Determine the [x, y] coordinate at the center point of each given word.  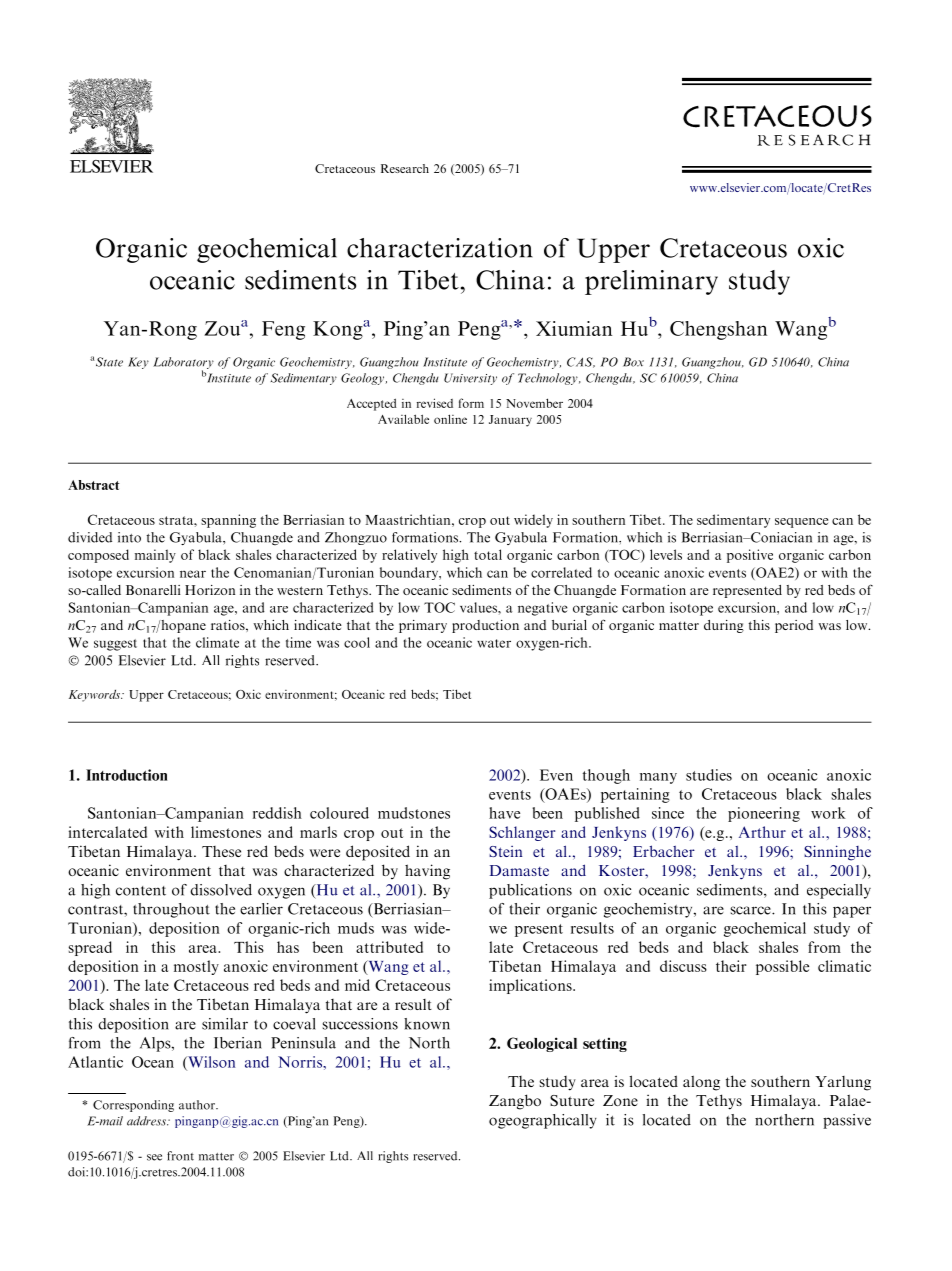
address [147, 1121]
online [450, 419]
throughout [171, 910]
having [427, 872]
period [794, 626]
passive [847, 1121]
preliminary [651, 282]
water [494, 643]
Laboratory [183, 364]
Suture [572, 1101]
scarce [752, 910]
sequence [801, 523]
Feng [283, 330]
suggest [115, 645]
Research [405, 168]
